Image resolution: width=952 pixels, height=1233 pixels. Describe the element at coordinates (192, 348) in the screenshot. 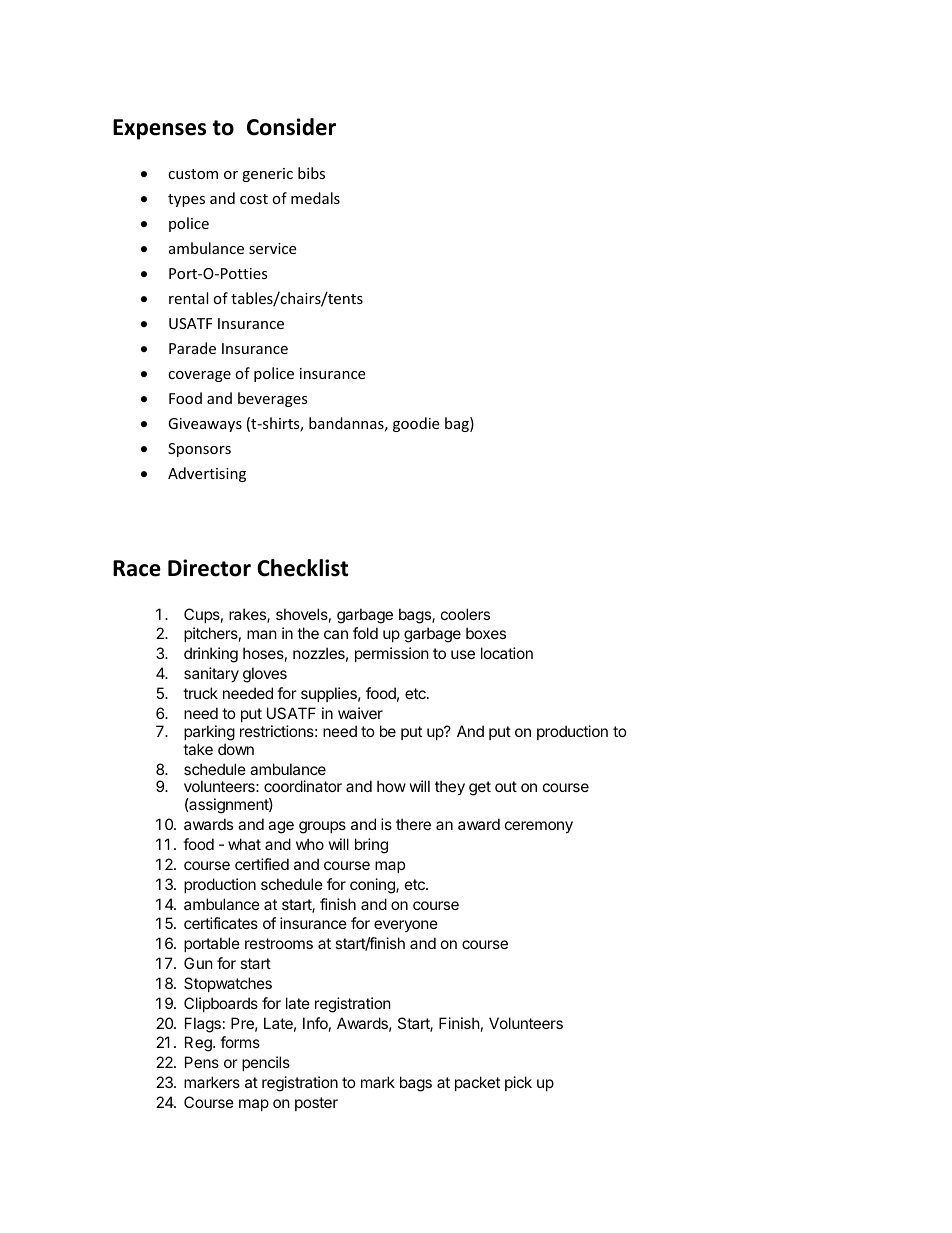

I see `Parade` at that location.
